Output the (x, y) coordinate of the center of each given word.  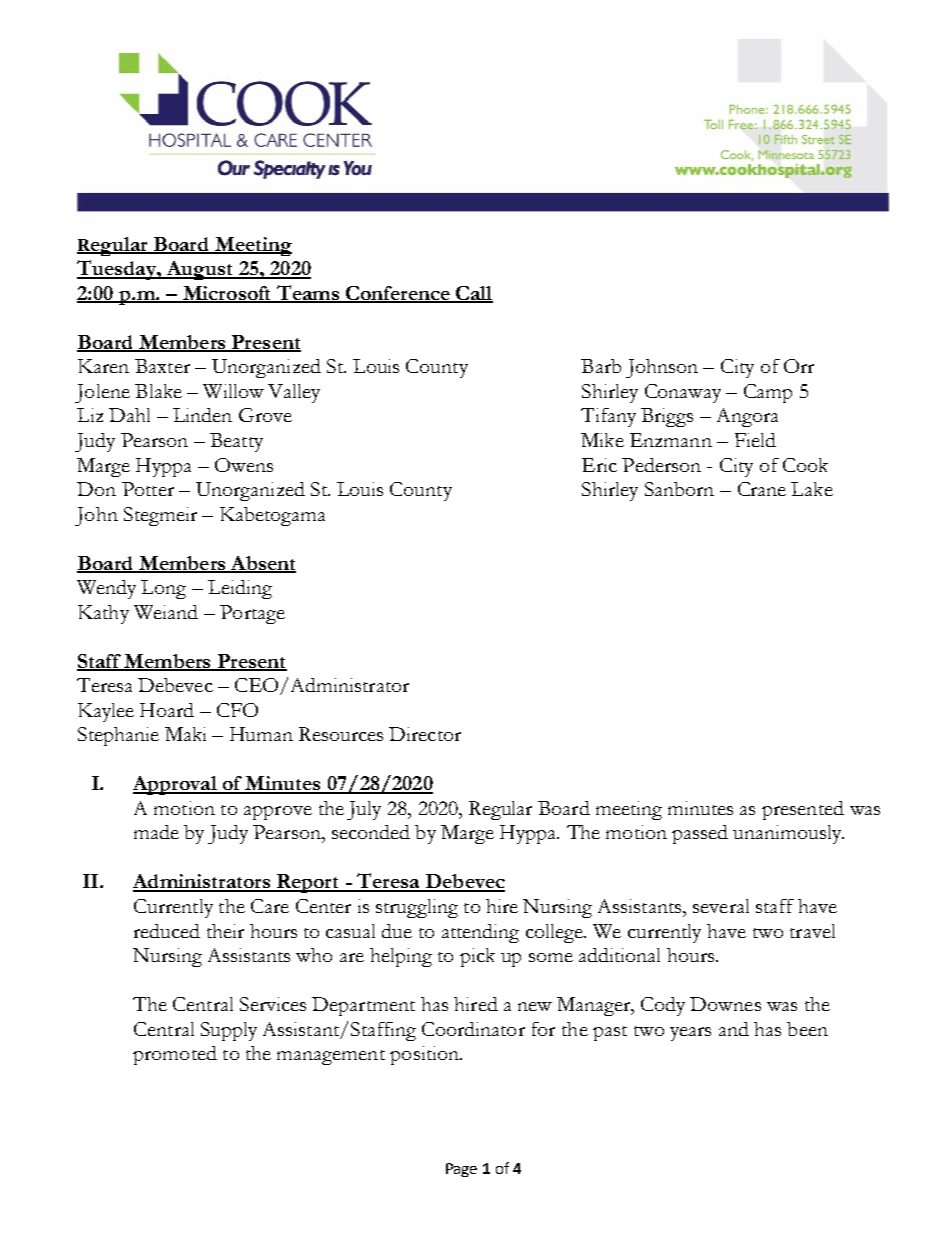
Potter (148, 489)
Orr (799, 366)
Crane (762, 489)
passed (700, 834)
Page (461, 1170)
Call (473, 294)
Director (425, 734)
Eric (599, 465)
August (200, 270)
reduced (167, 931)
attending (480, 933)
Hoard (167, 710)
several (721, 906)
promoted (175, 1055)
